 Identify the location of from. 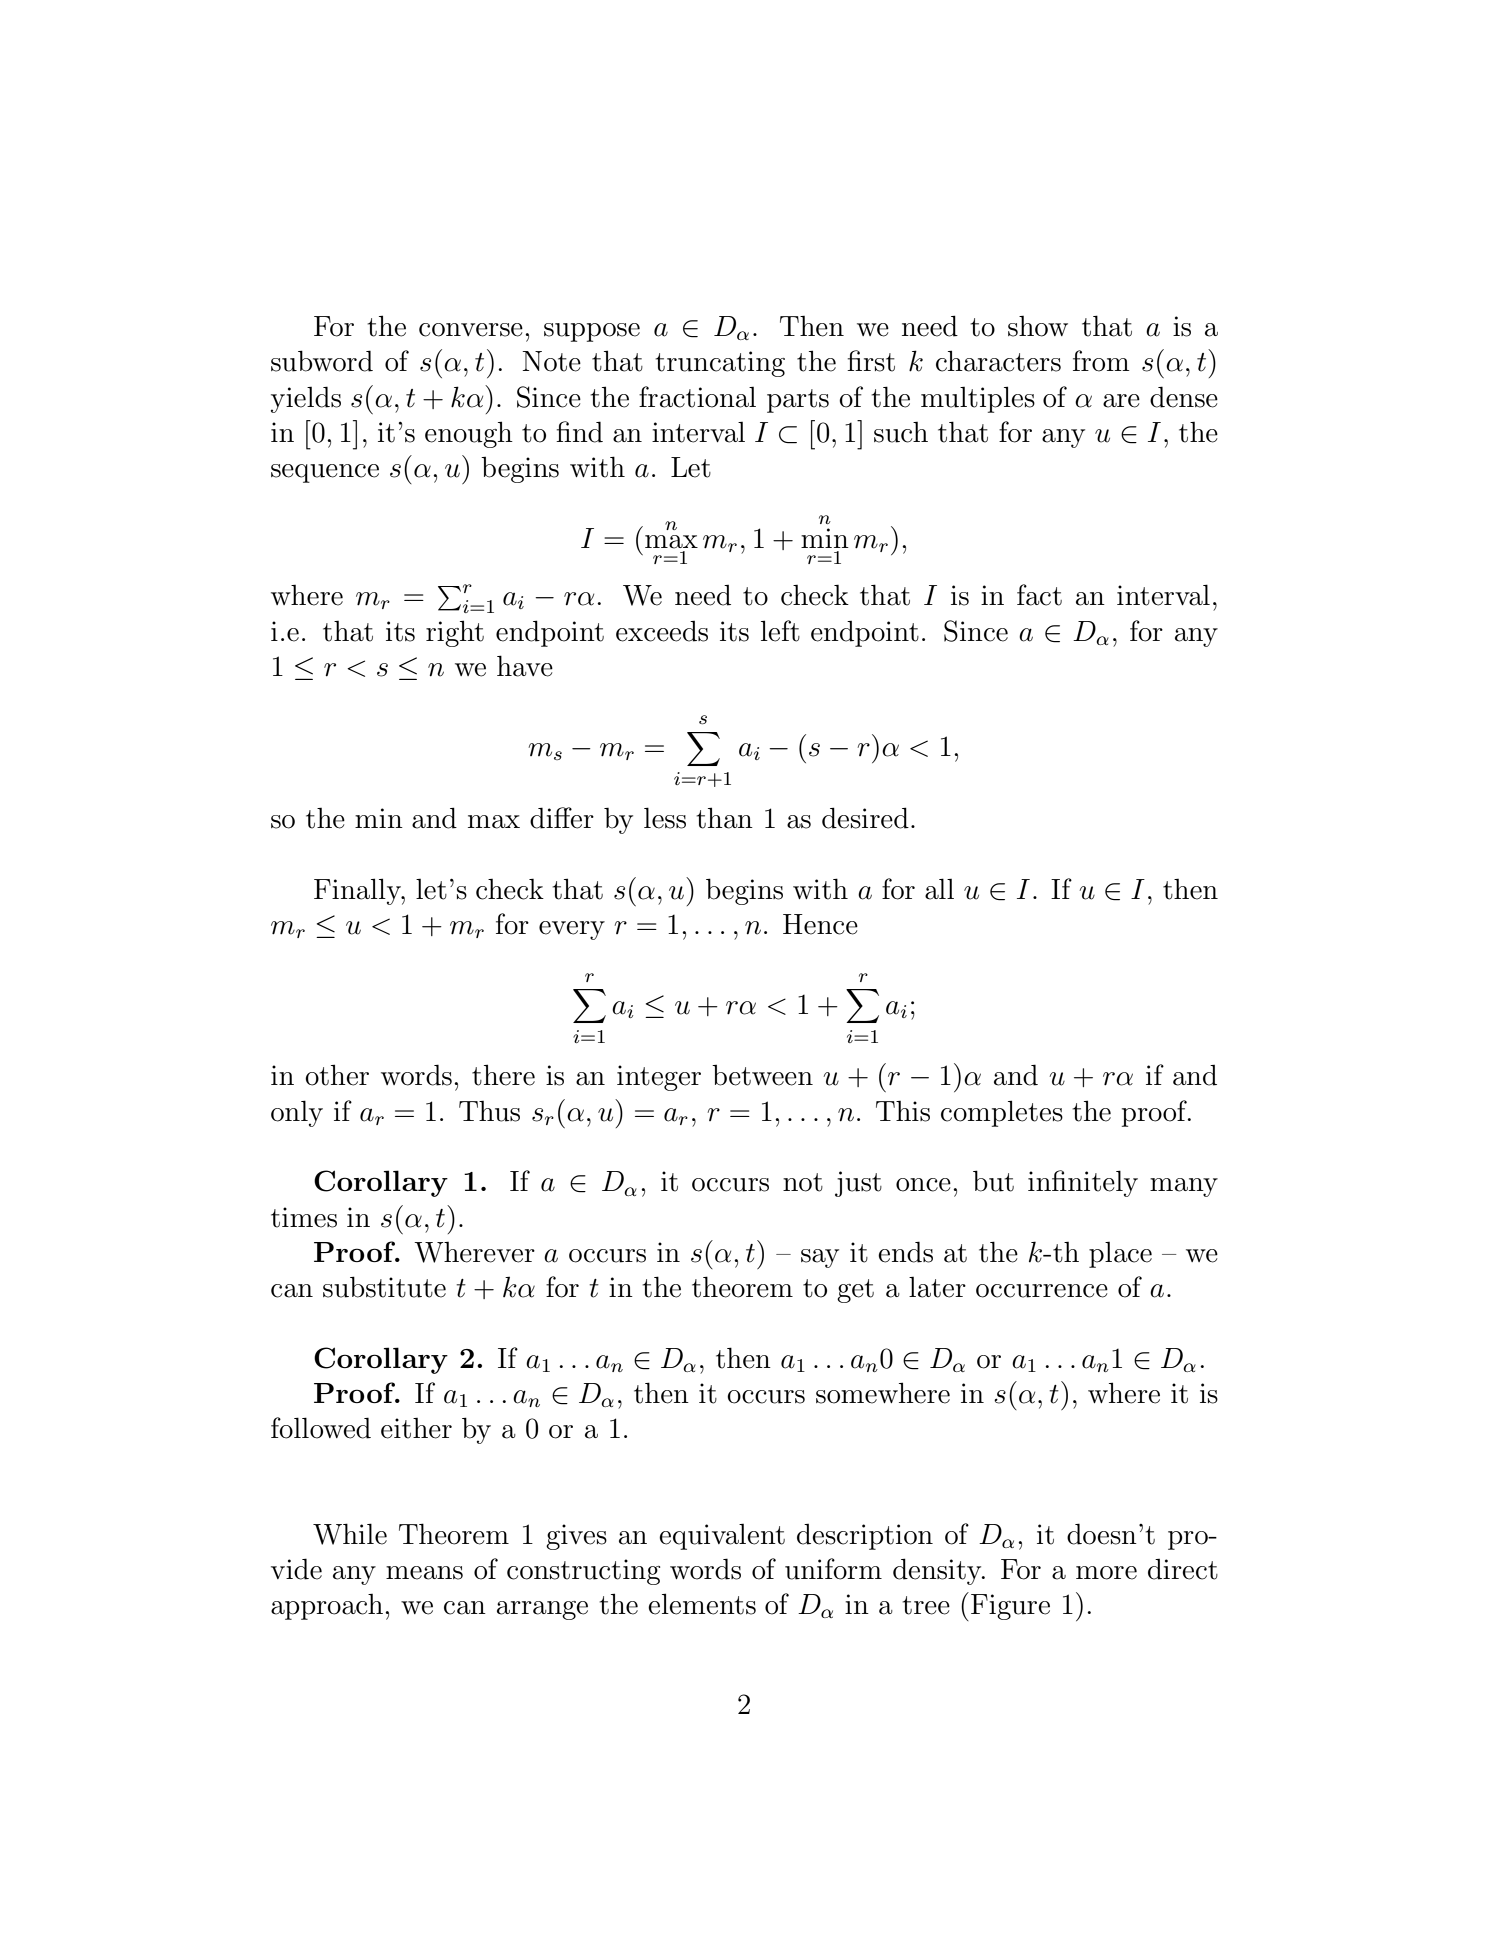
(1101, 361).
